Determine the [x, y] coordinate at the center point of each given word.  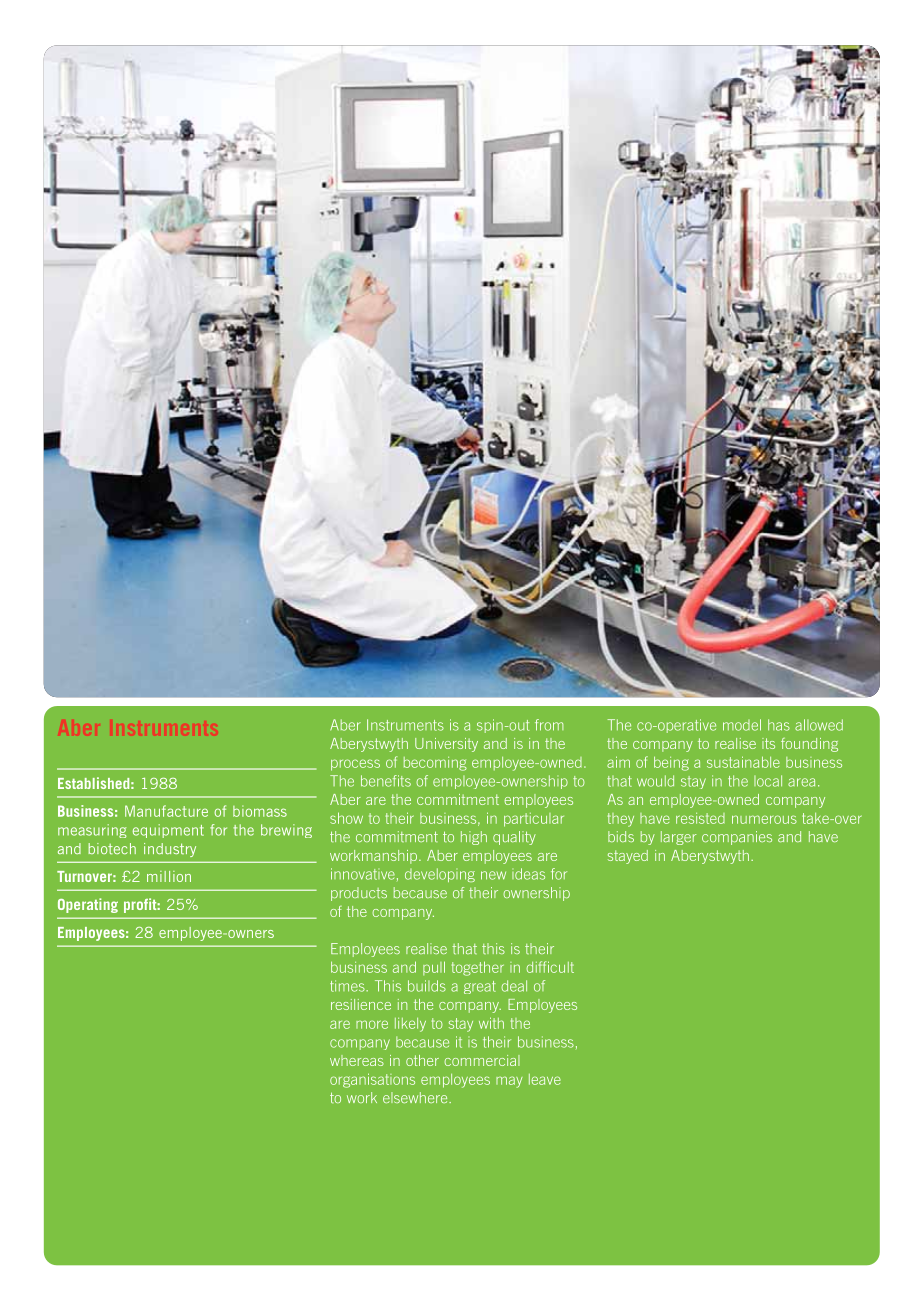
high [474, 838]
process [355, 765]
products [359, 894]
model [742, 725]
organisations [372, 1080]
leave [545, 1079]
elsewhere [416, 1097]
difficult [550, 967]
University [446, 745]
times [348, 986]
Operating [88, 905]
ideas [528, 874]
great [480, 987]
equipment [168, 831]
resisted [700, 818]
